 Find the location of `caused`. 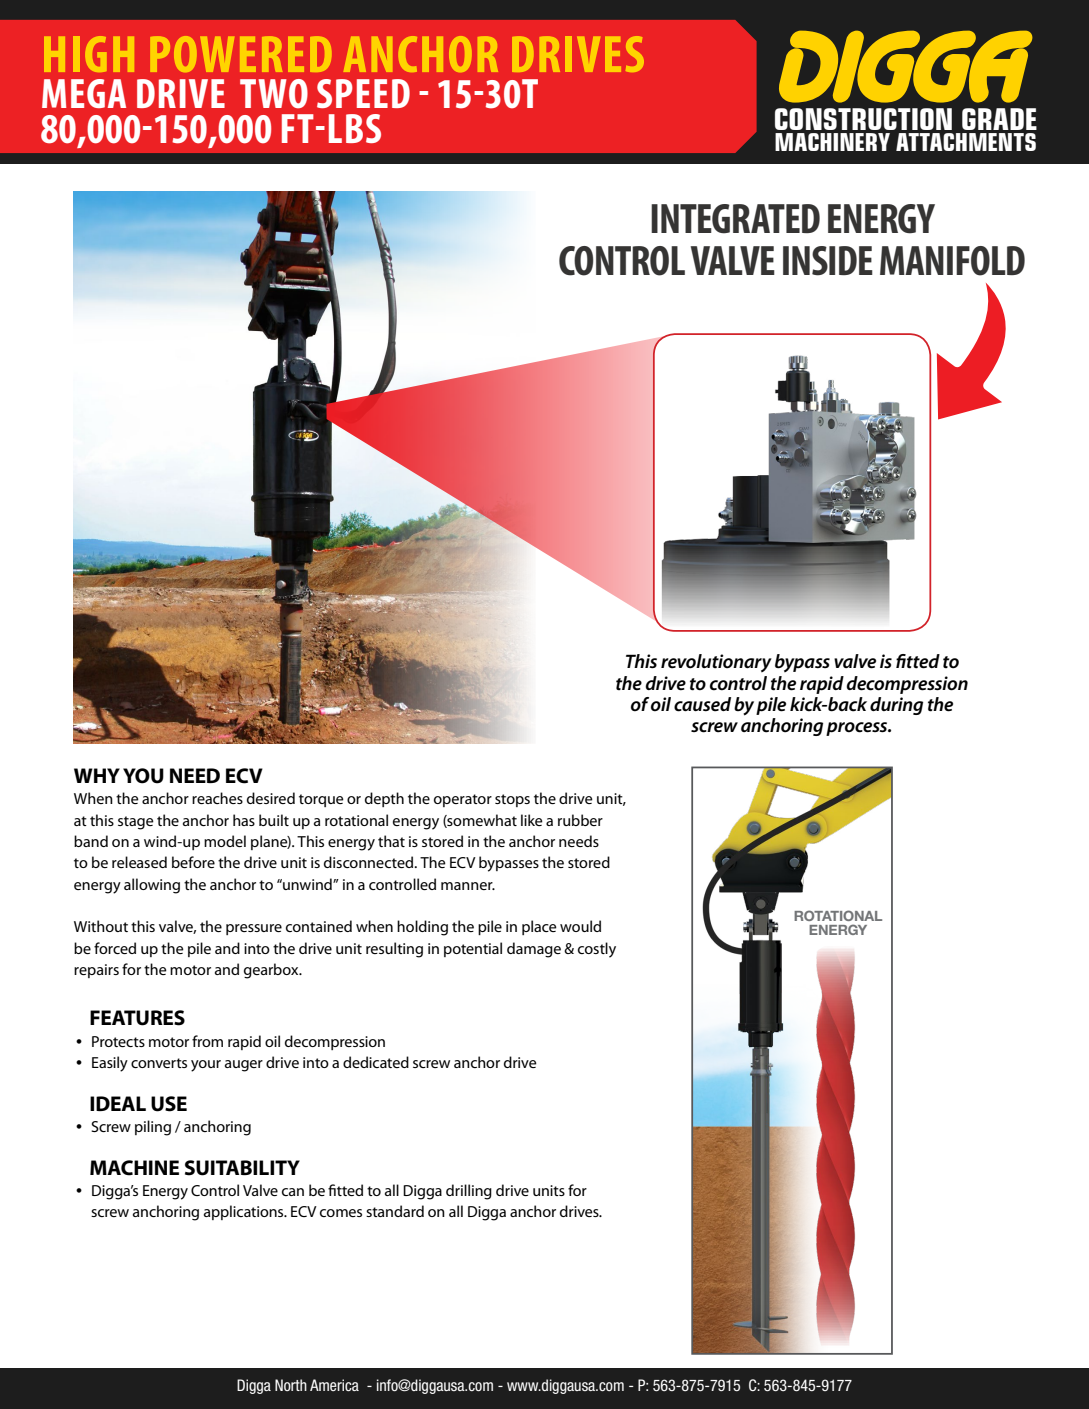

caused is located at coordinates (702, 704).
